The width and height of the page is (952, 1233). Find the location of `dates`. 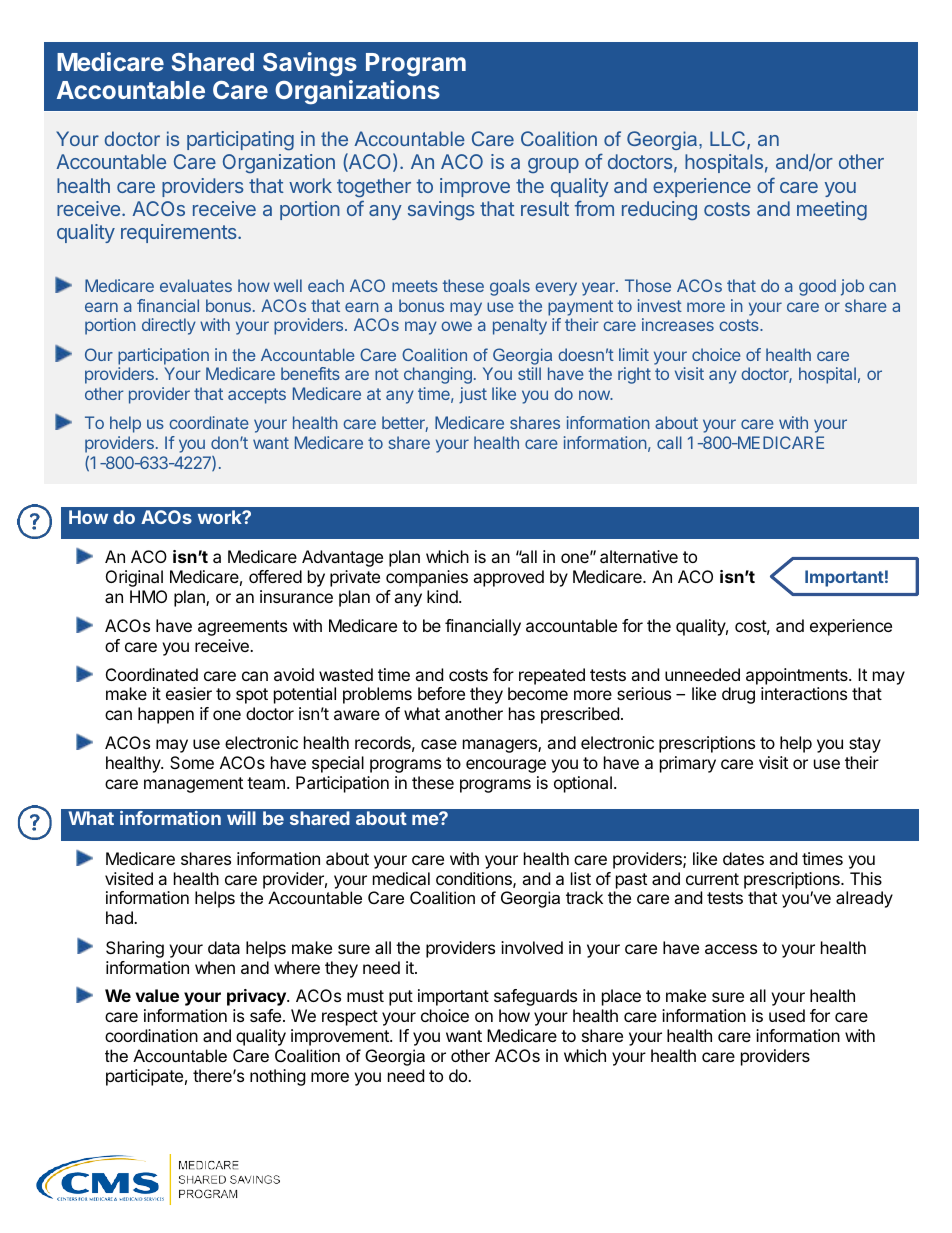

dates is located at coordinates (743, 858).
